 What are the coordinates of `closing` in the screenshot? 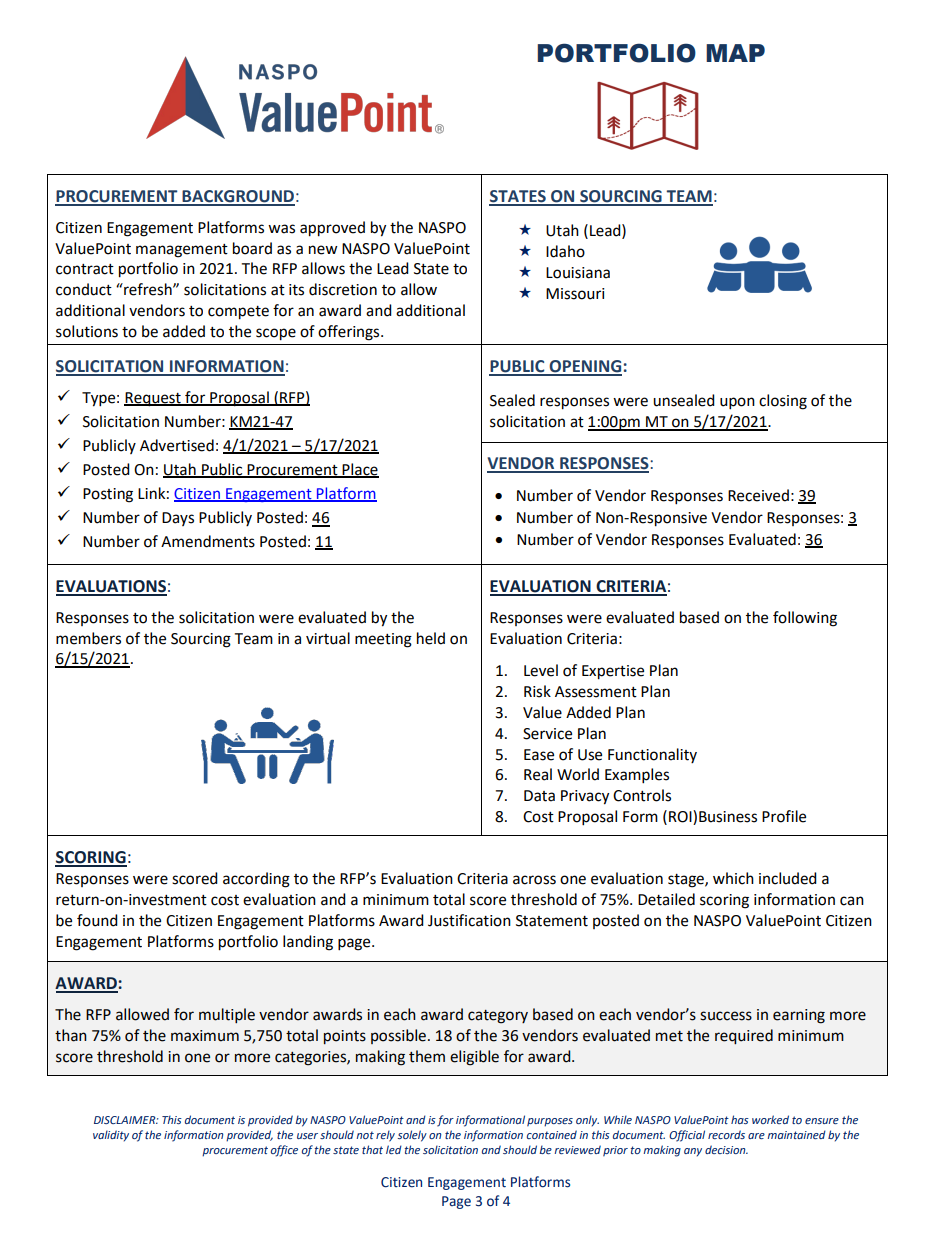 It's located at (783, 402).
